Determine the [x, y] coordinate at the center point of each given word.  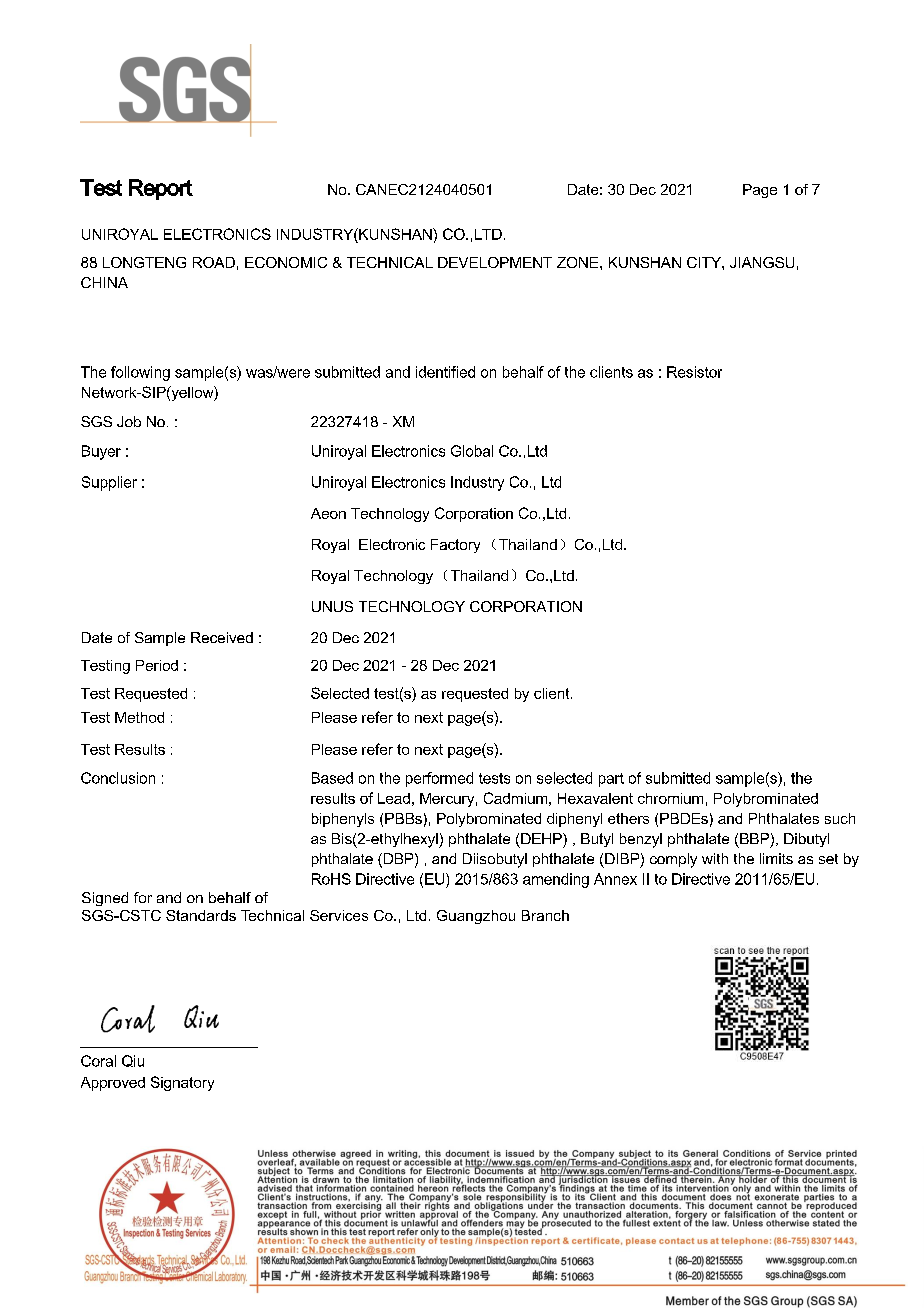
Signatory [182, 1083]
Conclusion [118, 778]
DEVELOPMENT [495, 262]
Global [472, 451]
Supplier [109, 483]
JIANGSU [762, 262]
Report [161, 189]
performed [439, 779]
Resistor [694, 372]
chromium [670, 798]
